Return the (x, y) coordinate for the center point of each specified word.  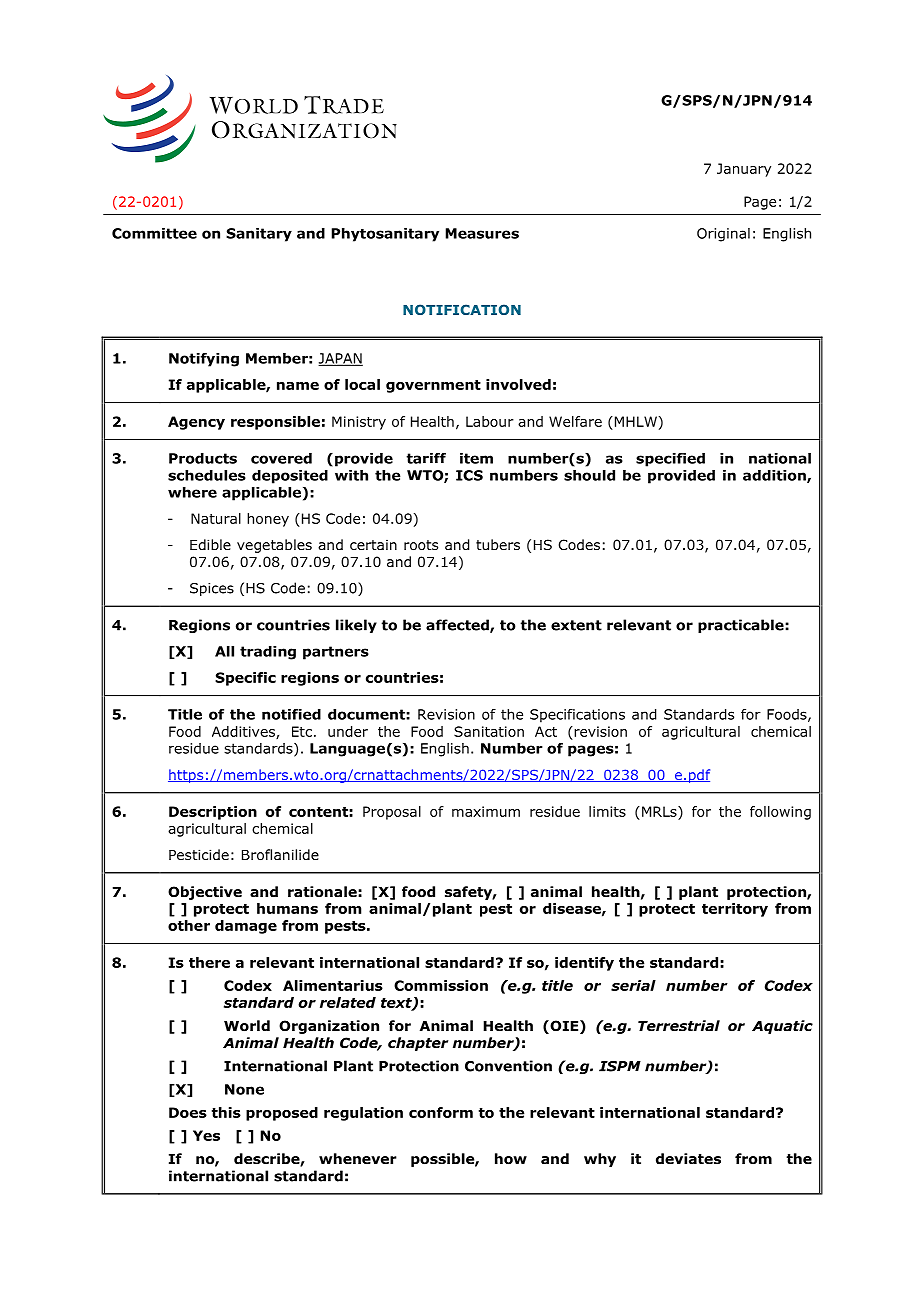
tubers (498, 544)
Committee (154, 233)
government (433, 386)
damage (246, 927)
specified (670, 460)
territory (735, 910)
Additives (244, 732)
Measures (482, 233)
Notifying (204, 360)
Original (723, 235)
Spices (212, 589)
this (226, 1112)
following (780, 813)
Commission (441, 985)
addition (775, 476)
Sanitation (489, 731)
